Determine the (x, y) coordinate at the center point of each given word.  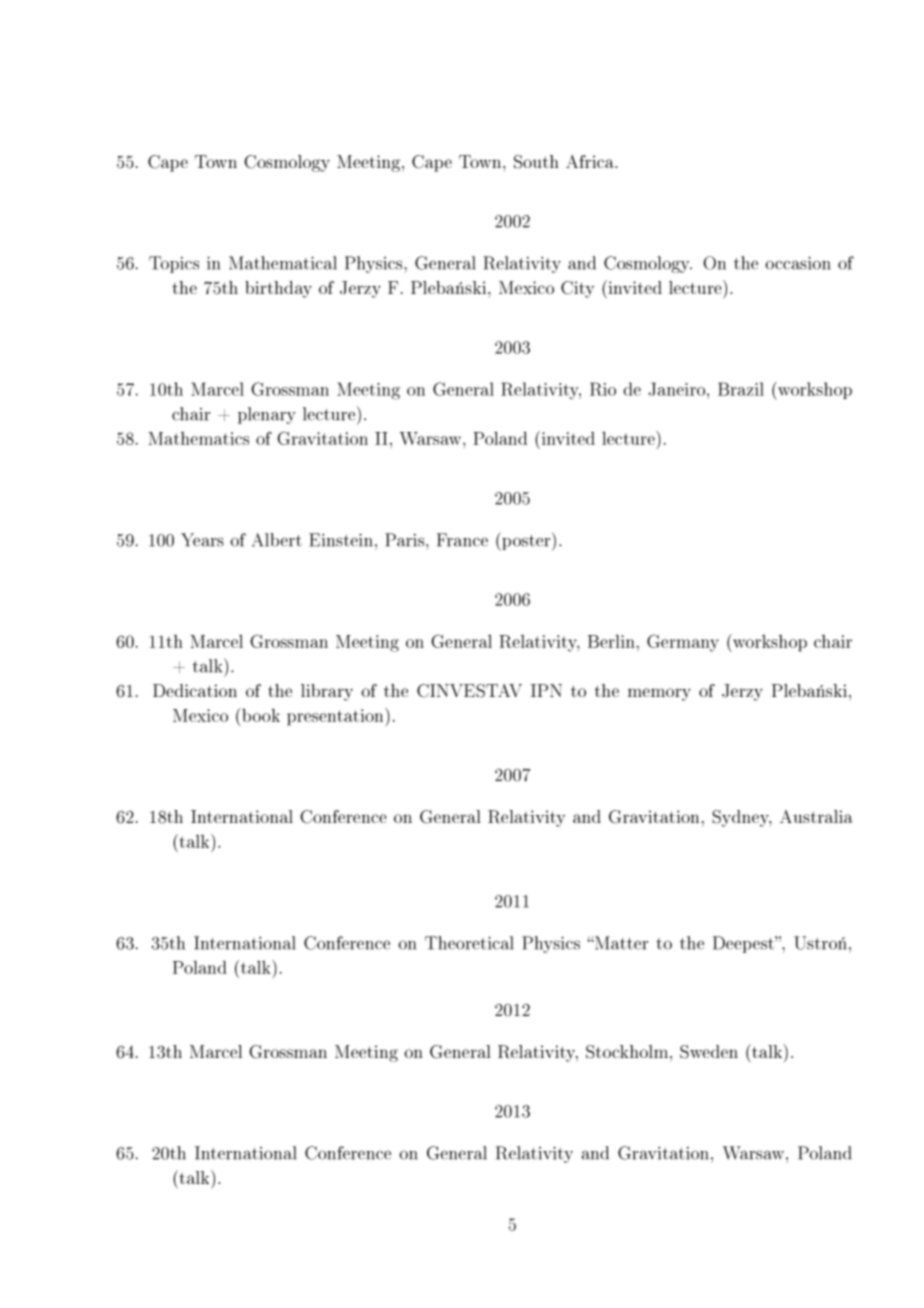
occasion (797, 263)
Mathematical (283, 263)
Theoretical (469, 943)
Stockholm (627, 1052)
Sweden (709, 1052)
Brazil (741, 389)
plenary (267, 415)
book (260, 715)
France (462, 540)
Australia (816, 816)
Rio (603, 389)
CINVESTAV (469, 691)
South (536, 162)
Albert (277, 540)
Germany (683, 643)
